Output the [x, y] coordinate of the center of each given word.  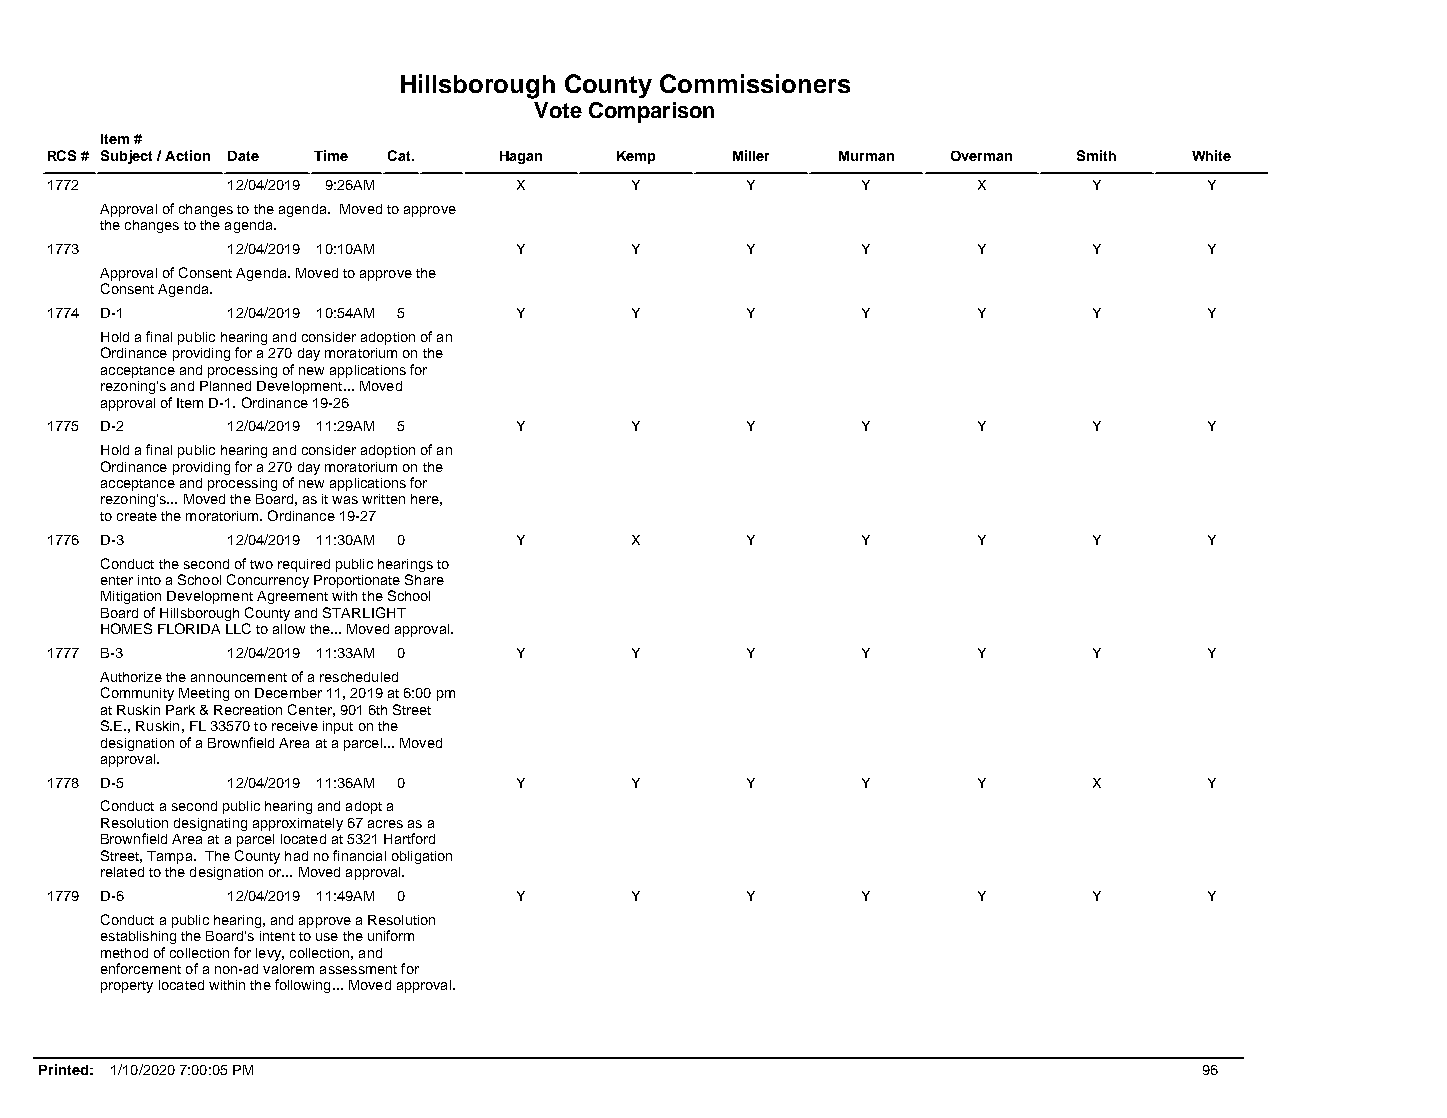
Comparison [651, 112]
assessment [358, 969]
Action [187, 155]
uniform [391, 935]
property [127, 987]
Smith [1096, 155]
